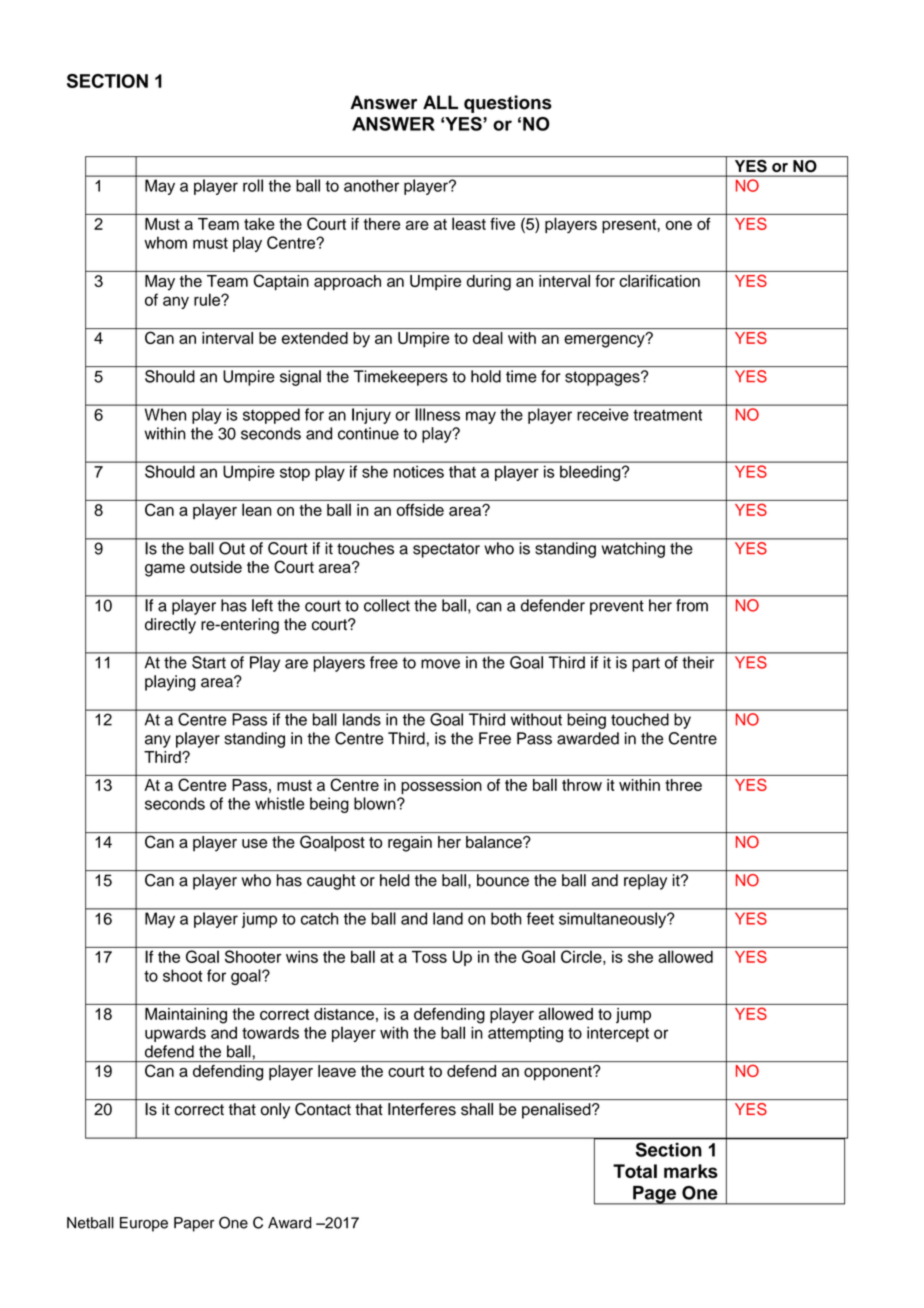 The image size is (924, 1308). I want to click on deal, so click(488, 338).
